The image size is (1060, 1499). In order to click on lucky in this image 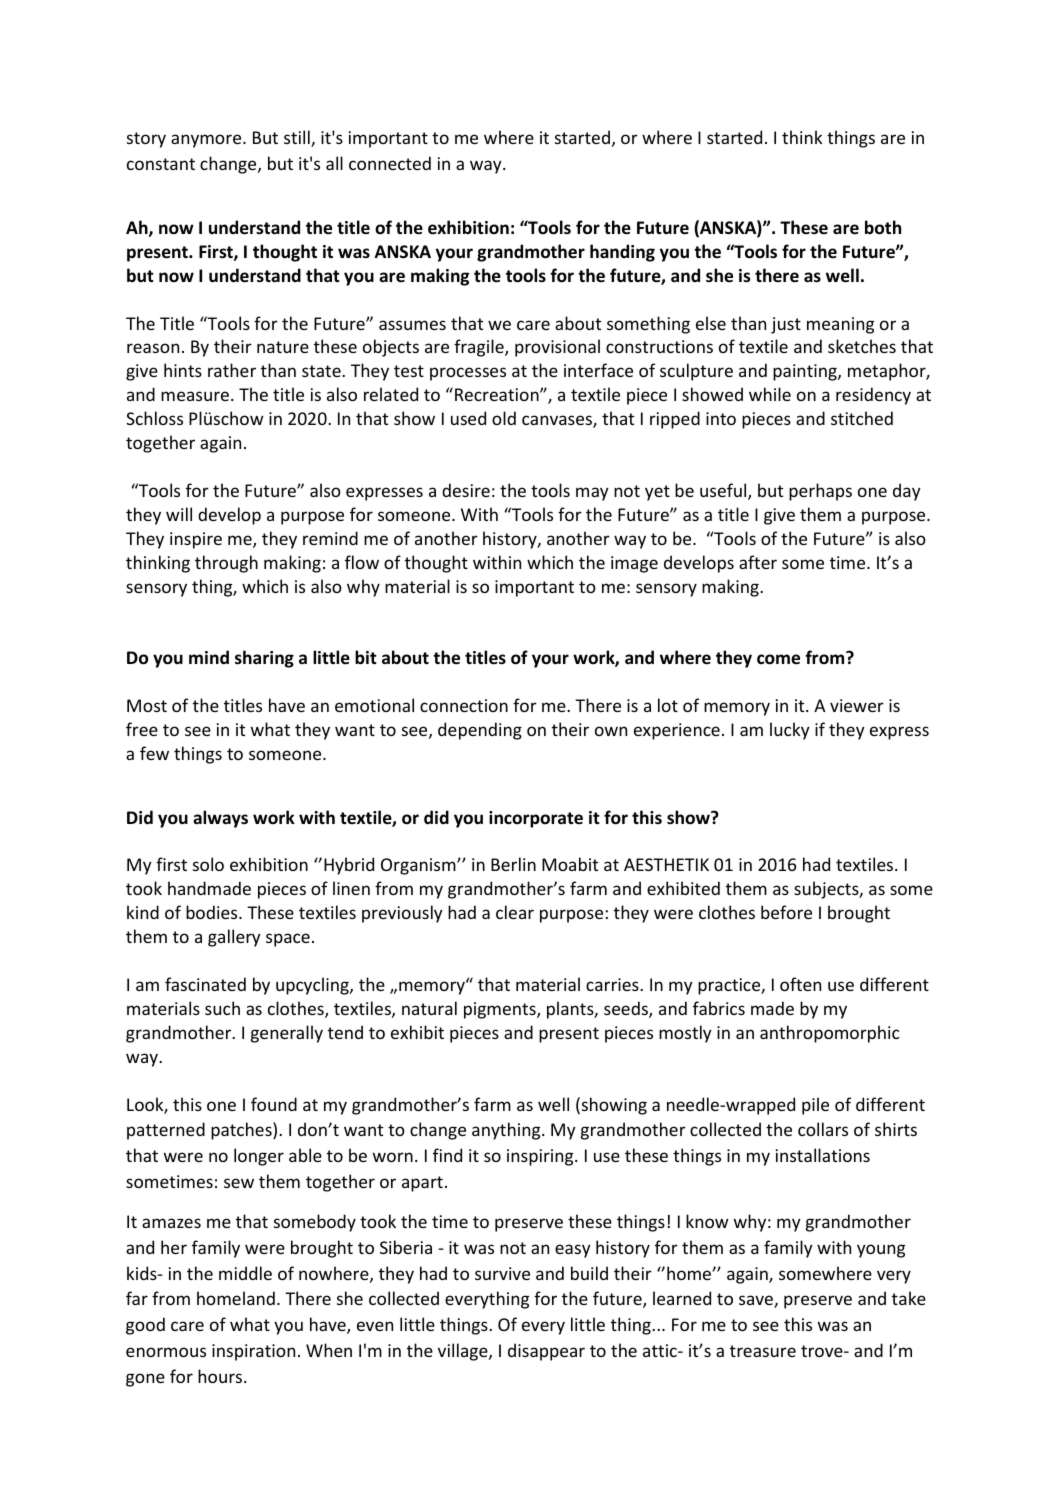, I will do `click(790, 731)`.
